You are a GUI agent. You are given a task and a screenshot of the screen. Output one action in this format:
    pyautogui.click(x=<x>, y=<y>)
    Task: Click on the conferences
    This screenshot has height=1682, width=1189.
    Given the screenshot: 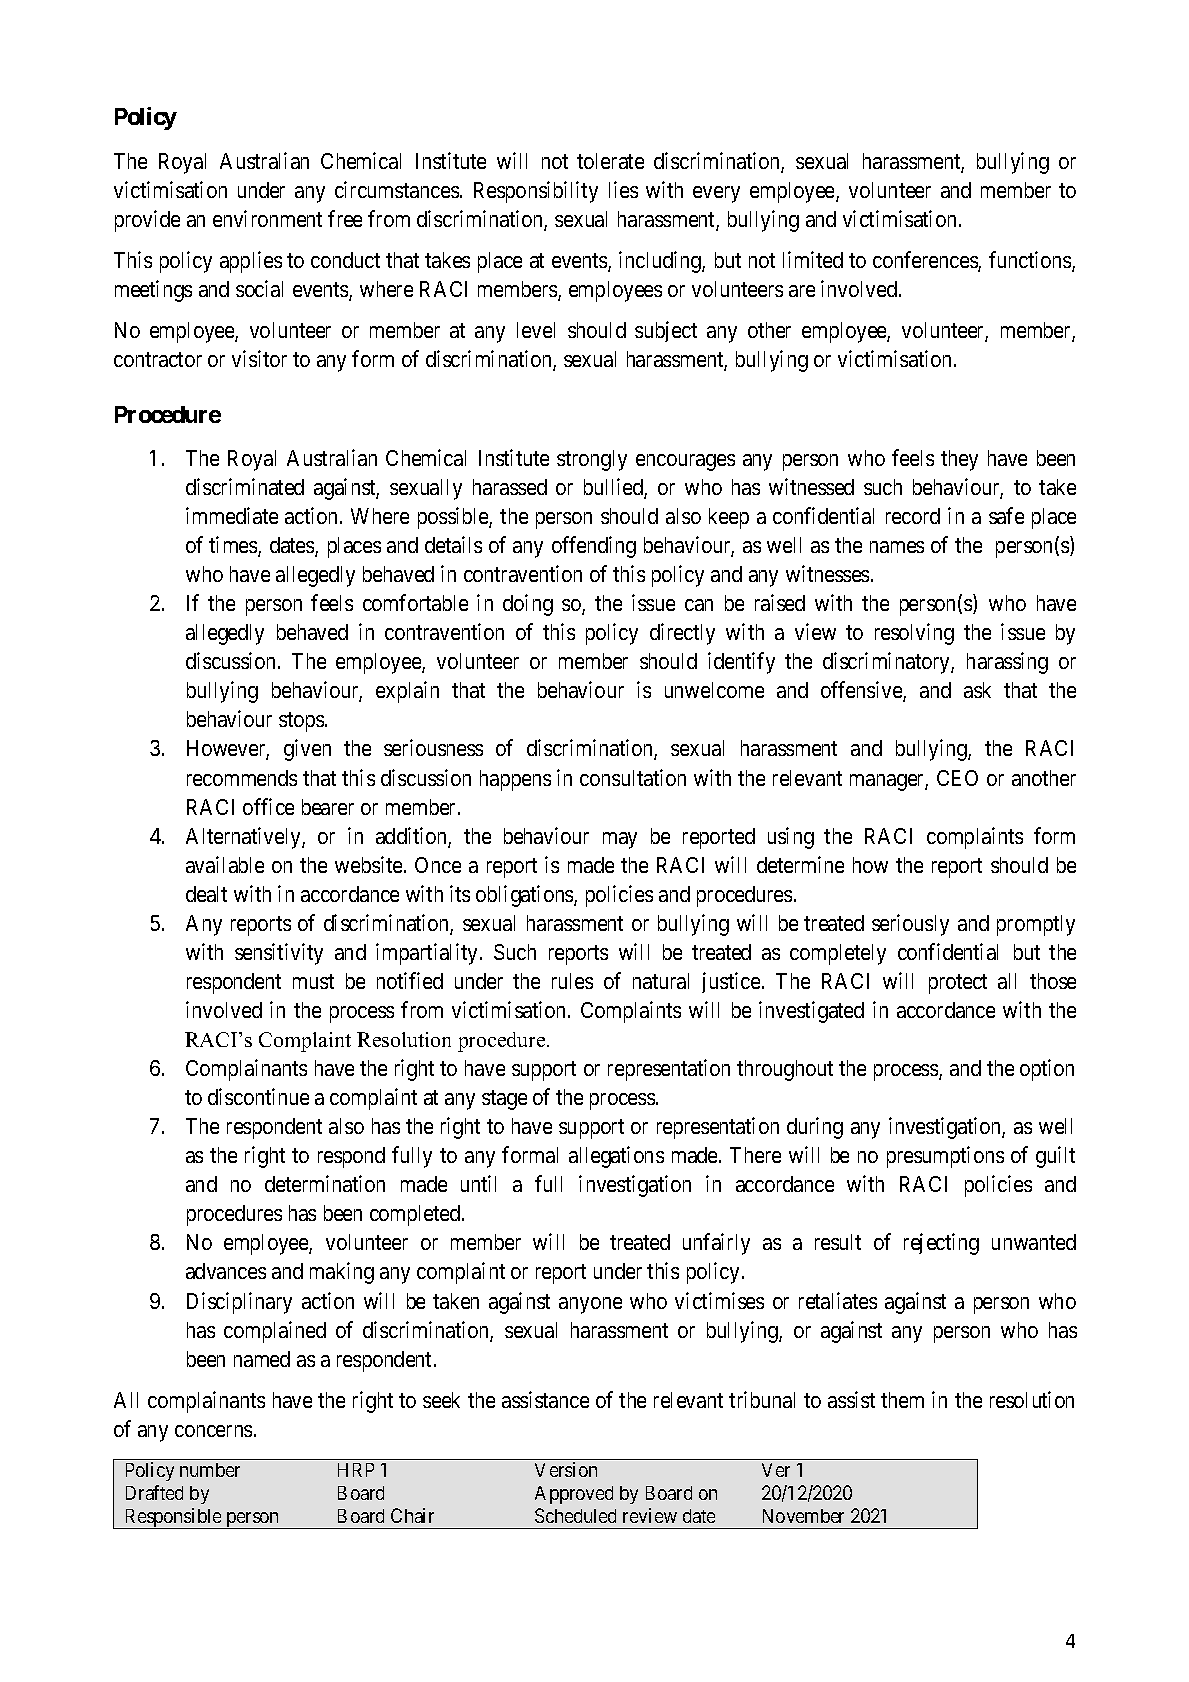 What is the action you would take?
    pyautogui.click(x=926, y=261)
